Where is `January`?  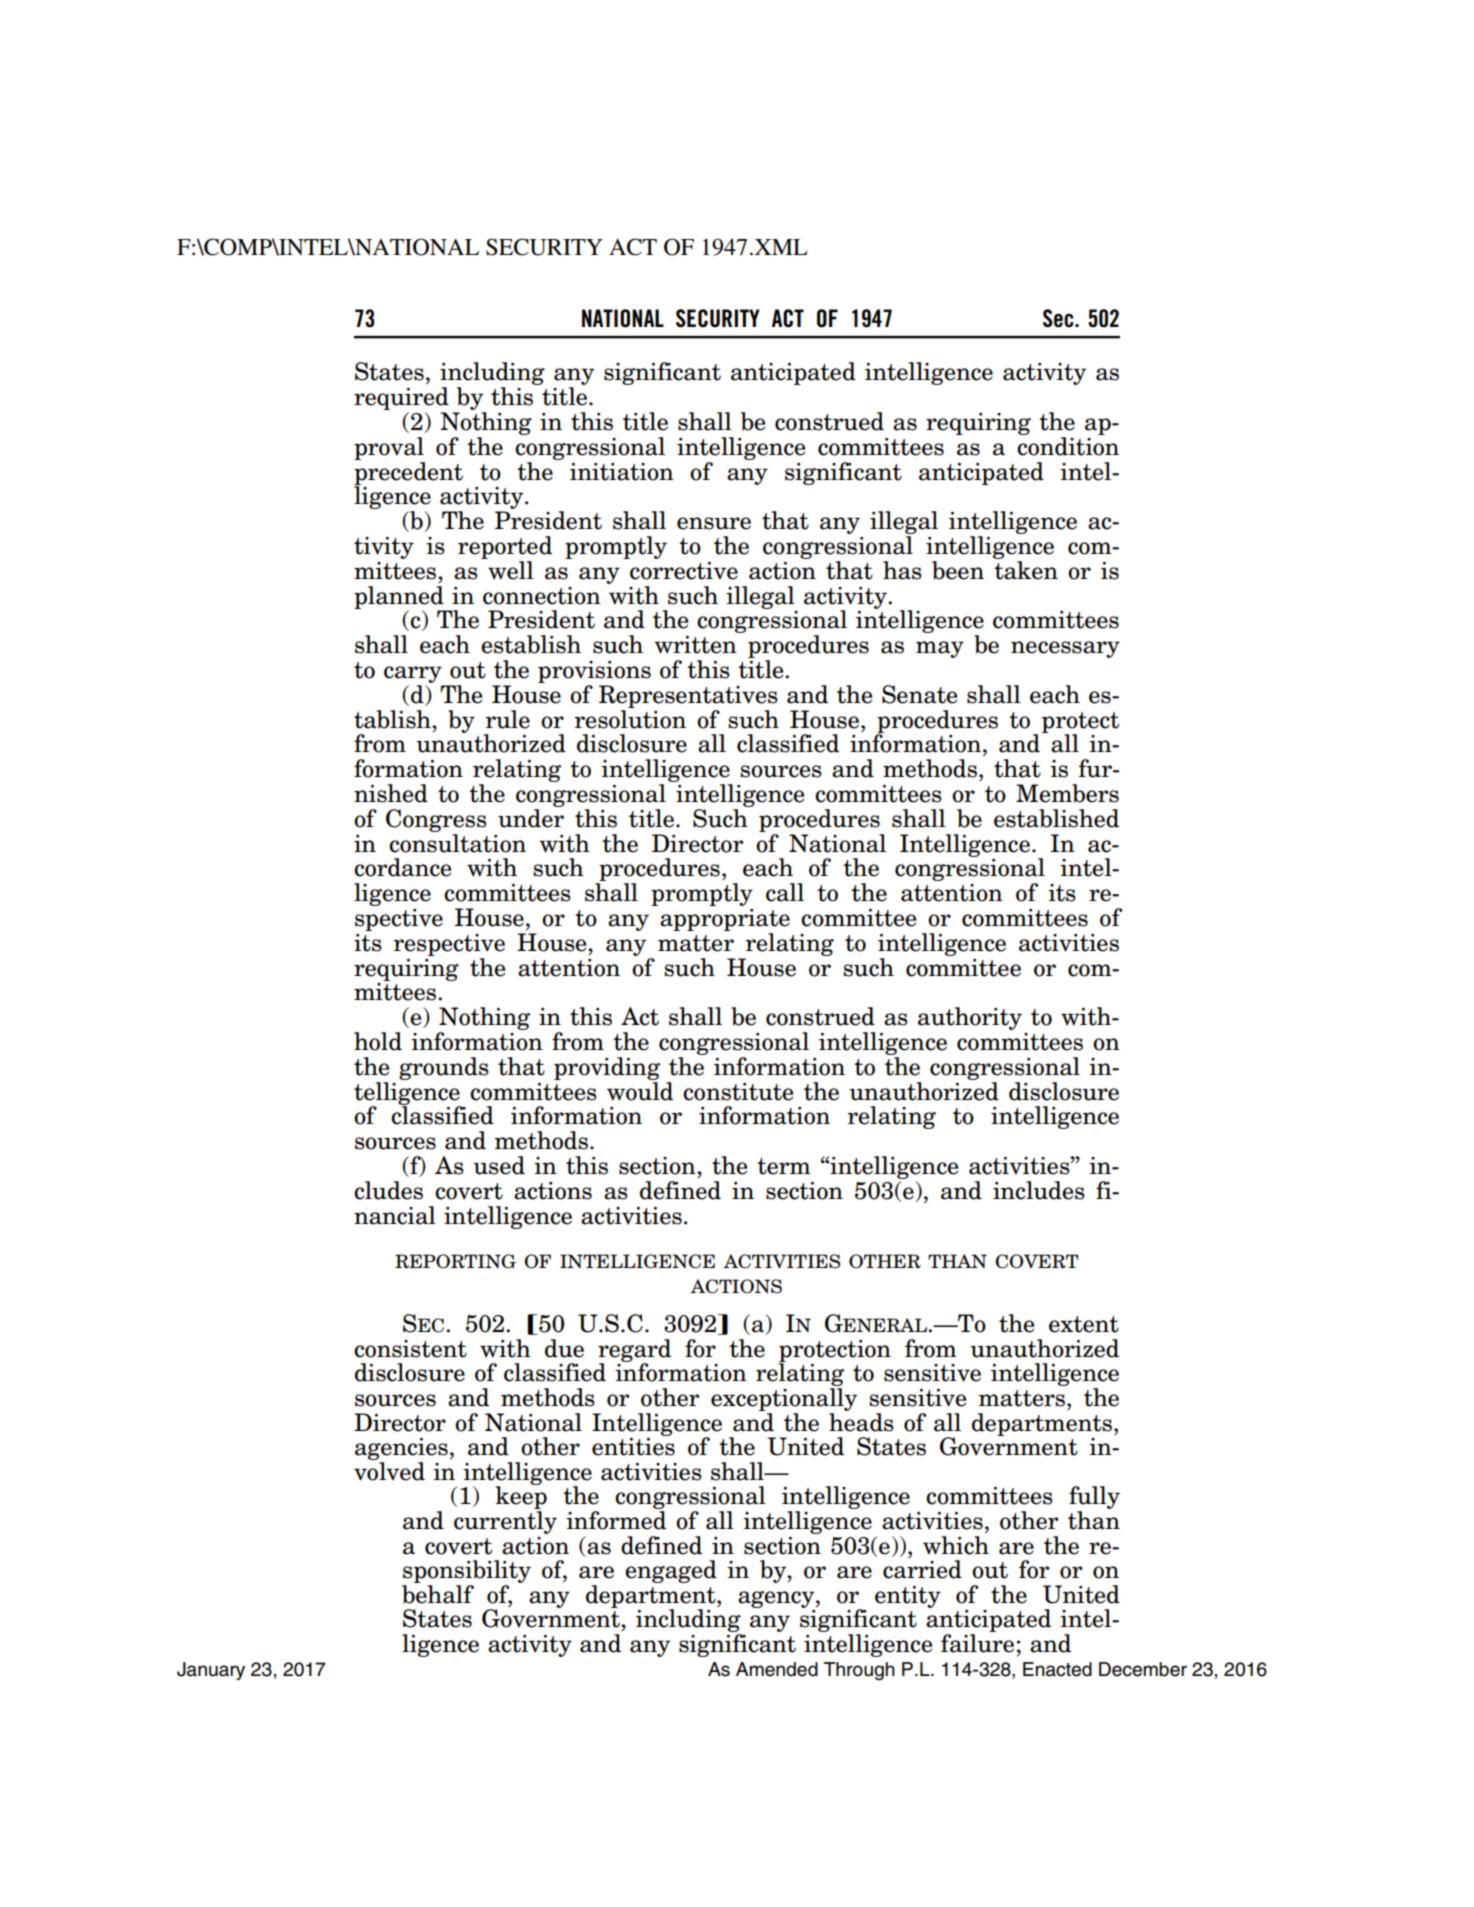
January is located at coordinates (211, 1671).
